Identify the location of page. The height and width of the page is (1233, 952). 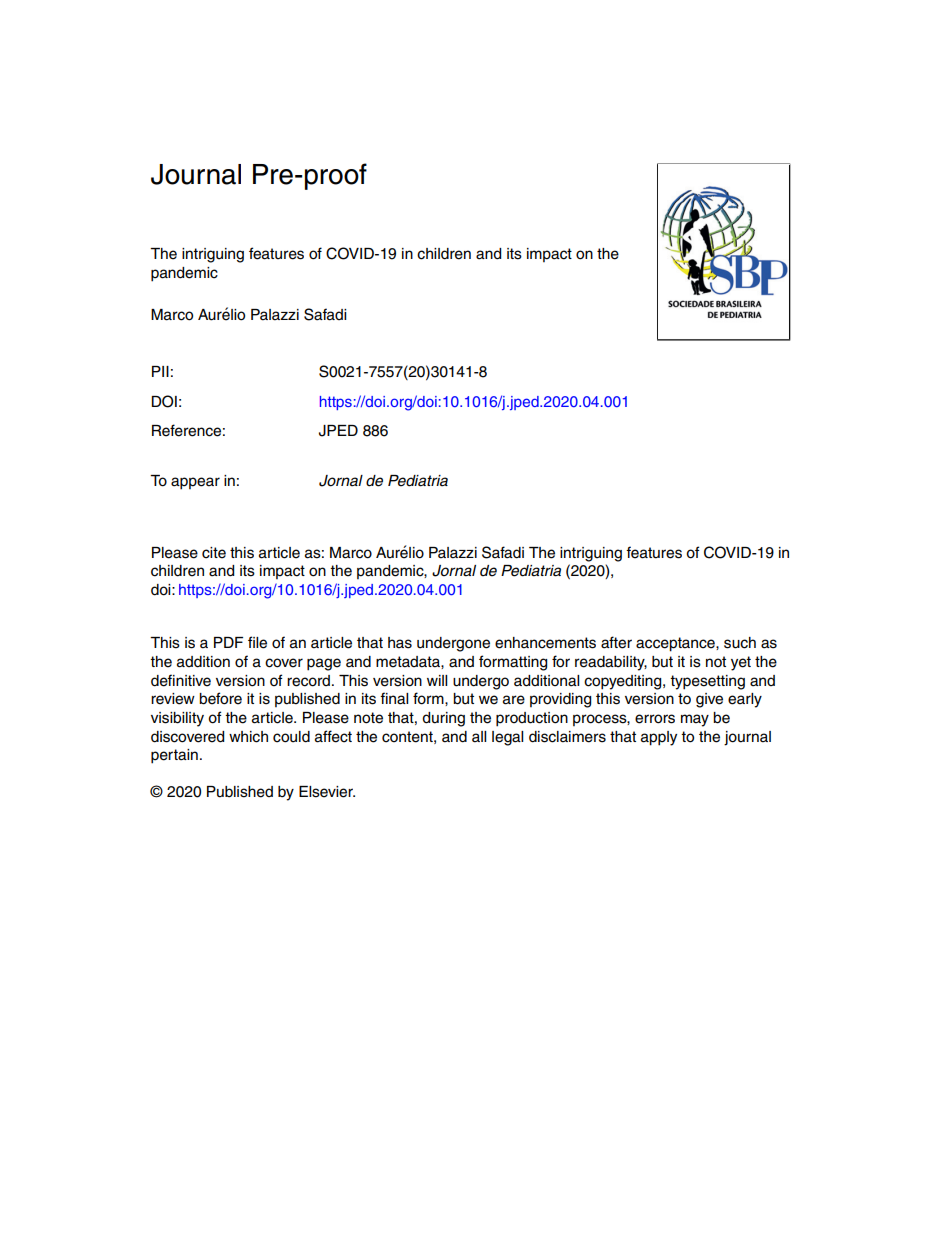
(324, 664).
